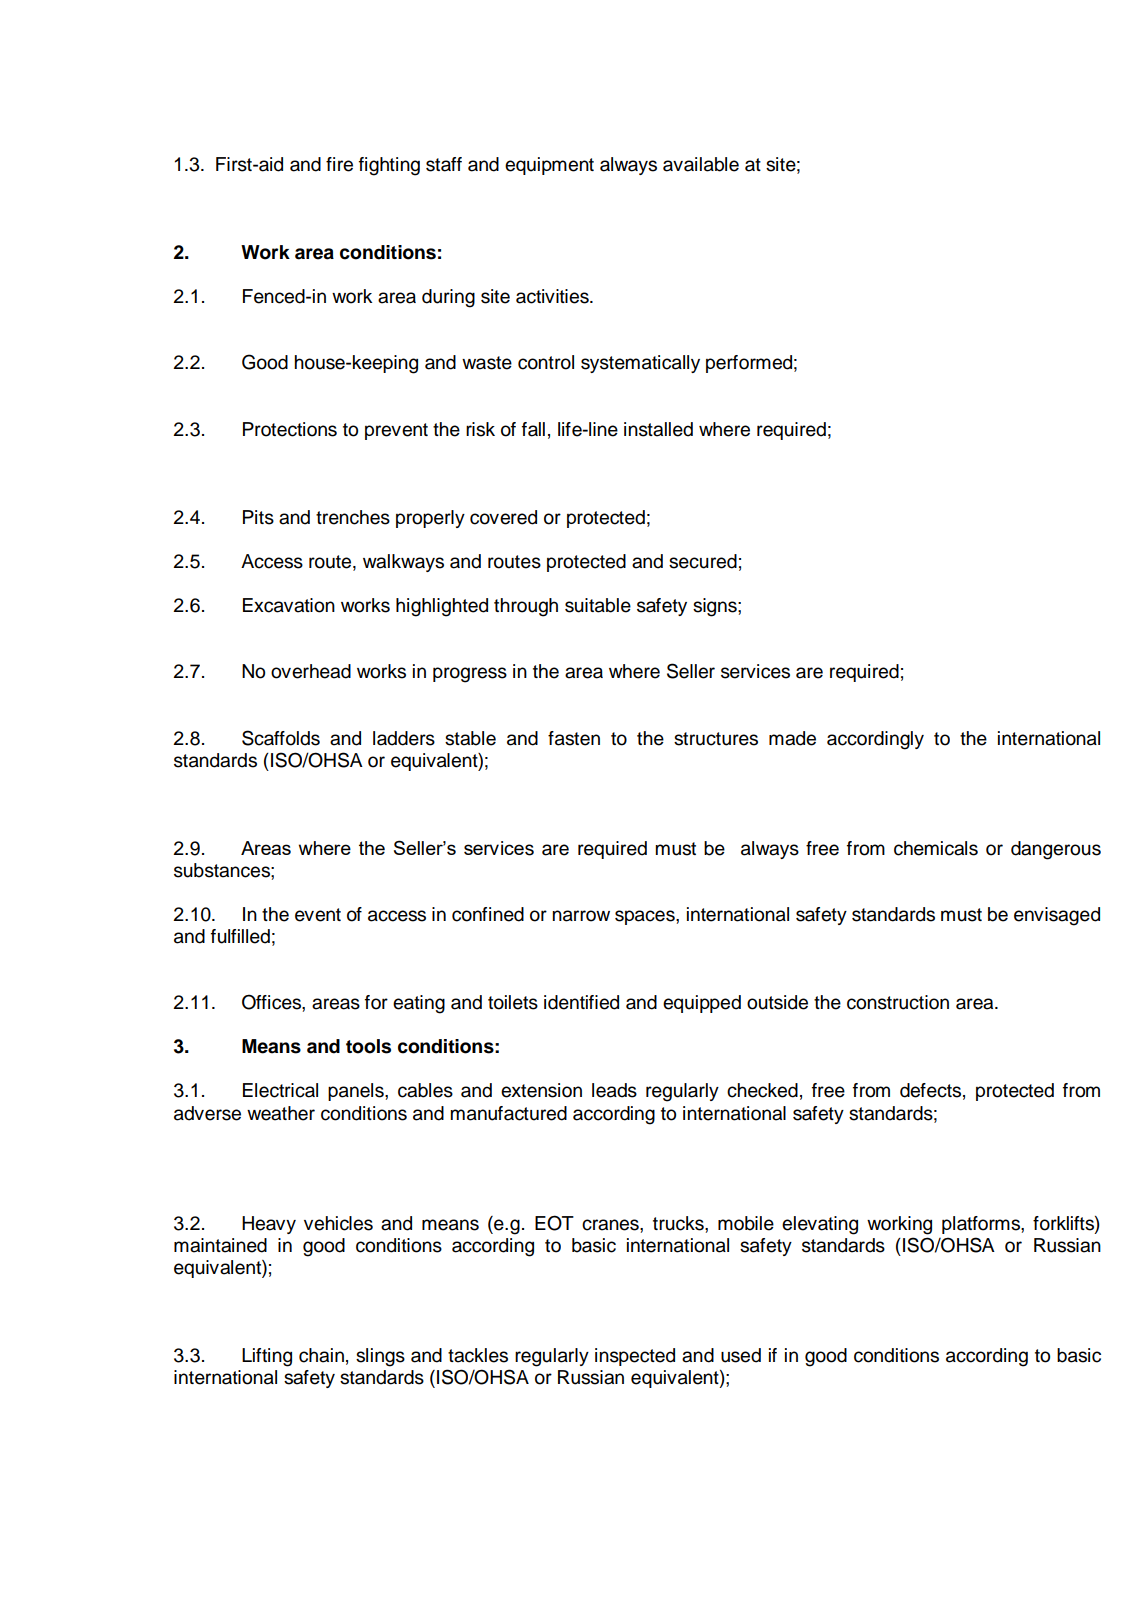  Describe the element at coordinates (339, 164) in the document. I see `fire` at that location.
